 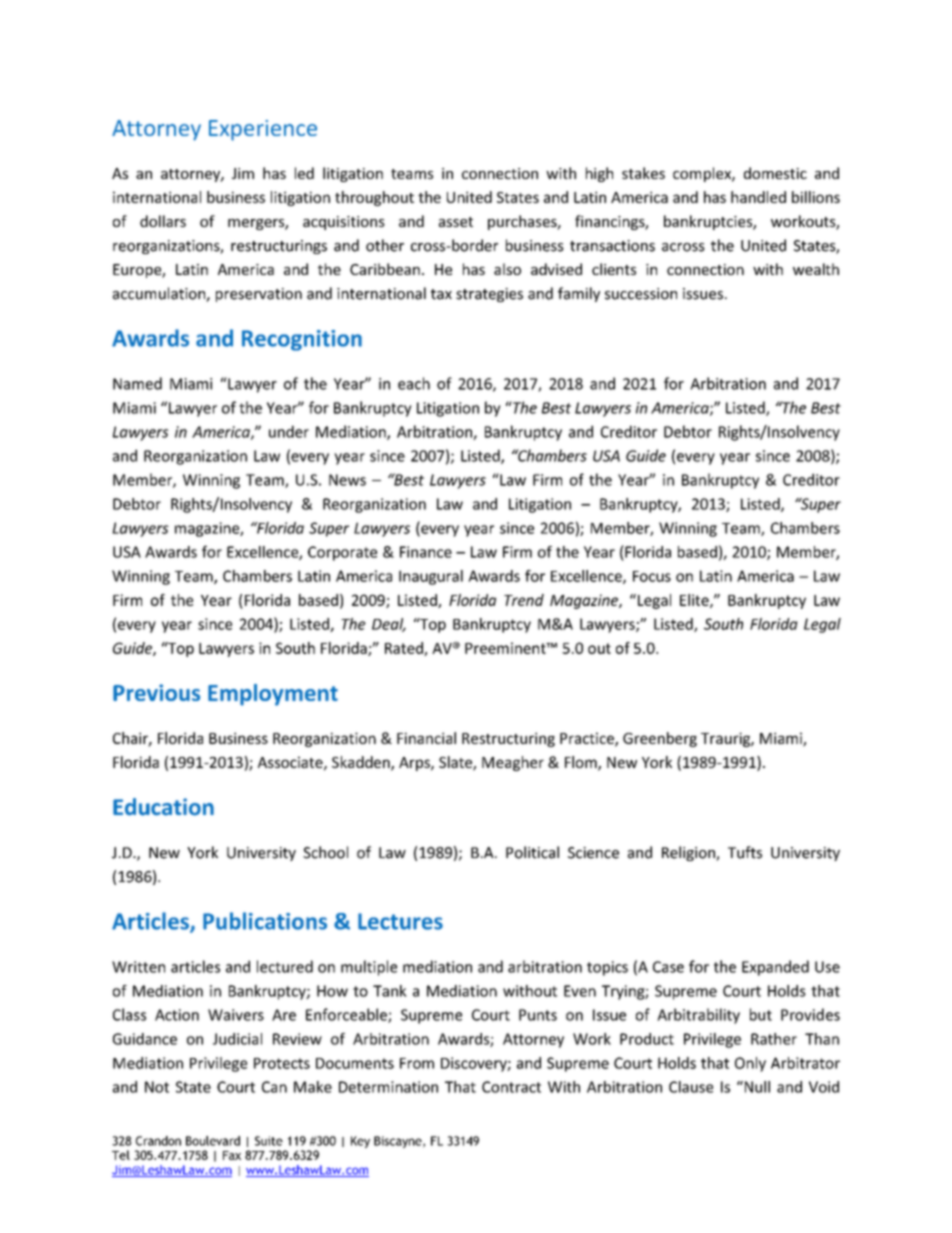 What do you see at coordinates (213, 1141) in the screenshot?
I see `Boulevard` at bounding box center [213, 1141].
